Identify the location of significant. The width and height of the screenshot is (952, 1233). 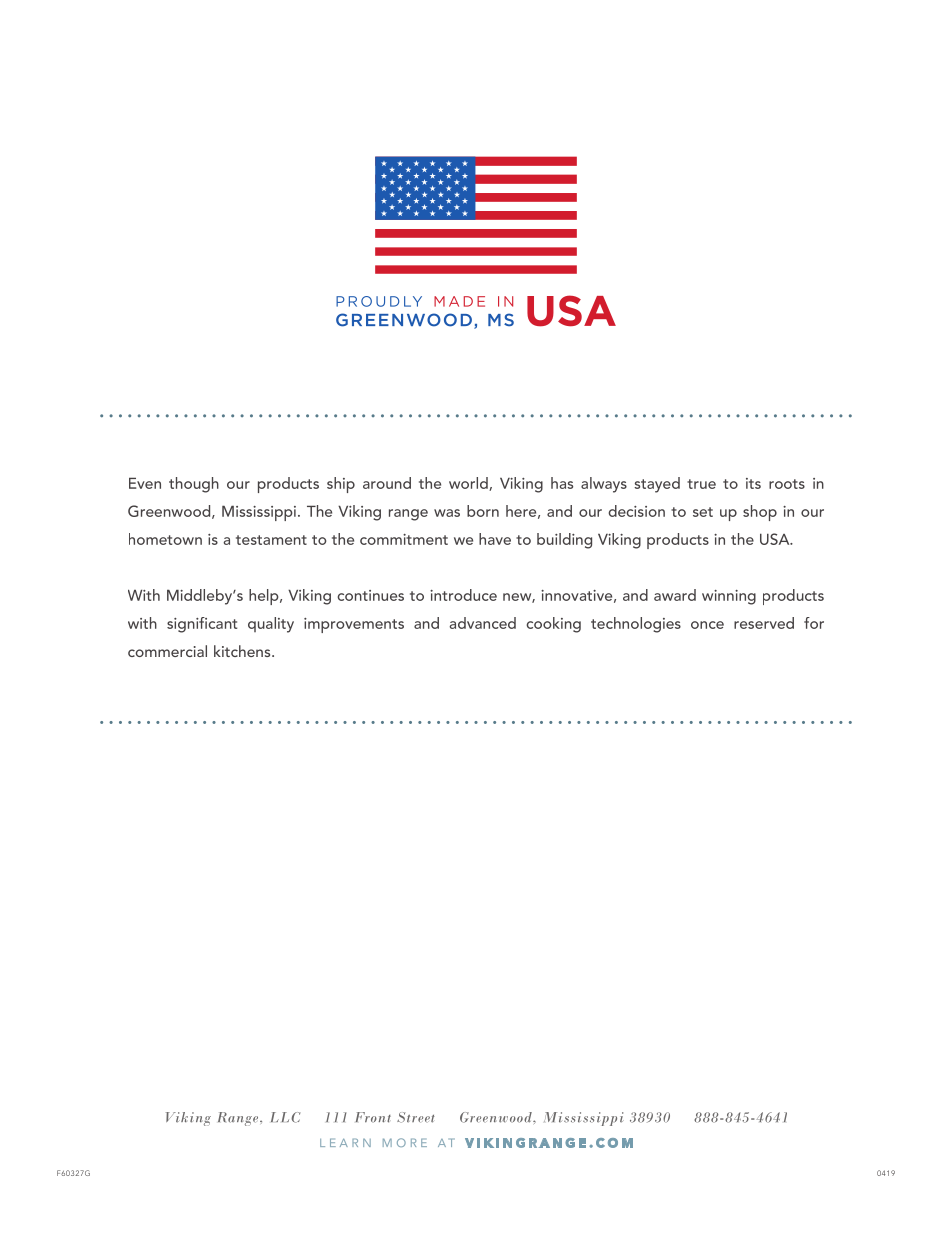
(202, 625).
